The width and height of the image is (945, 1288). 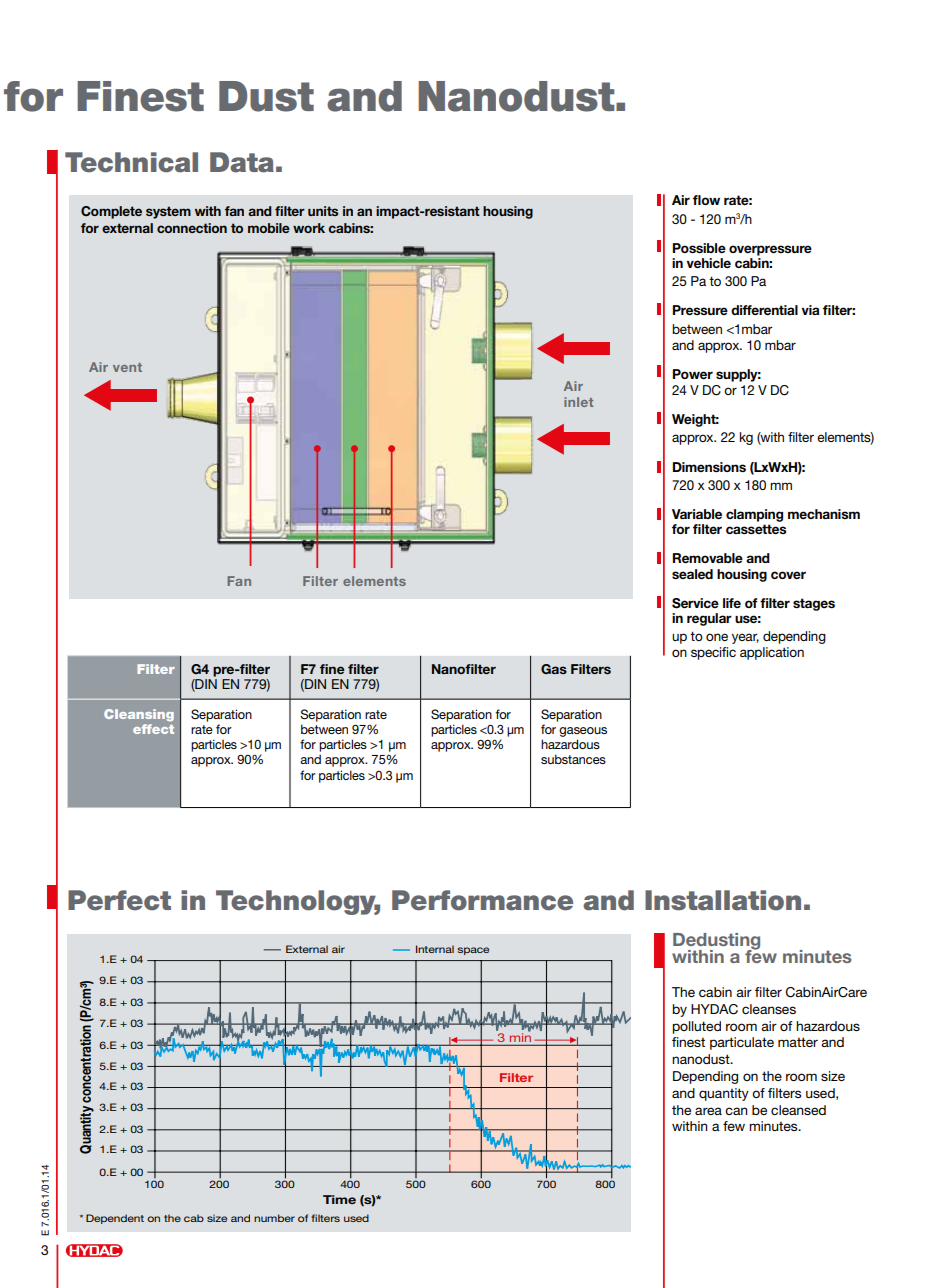 What do you see at coordinates (139, 715) in the image?
I see `Cleansing` at bounding box center [139, 715].
